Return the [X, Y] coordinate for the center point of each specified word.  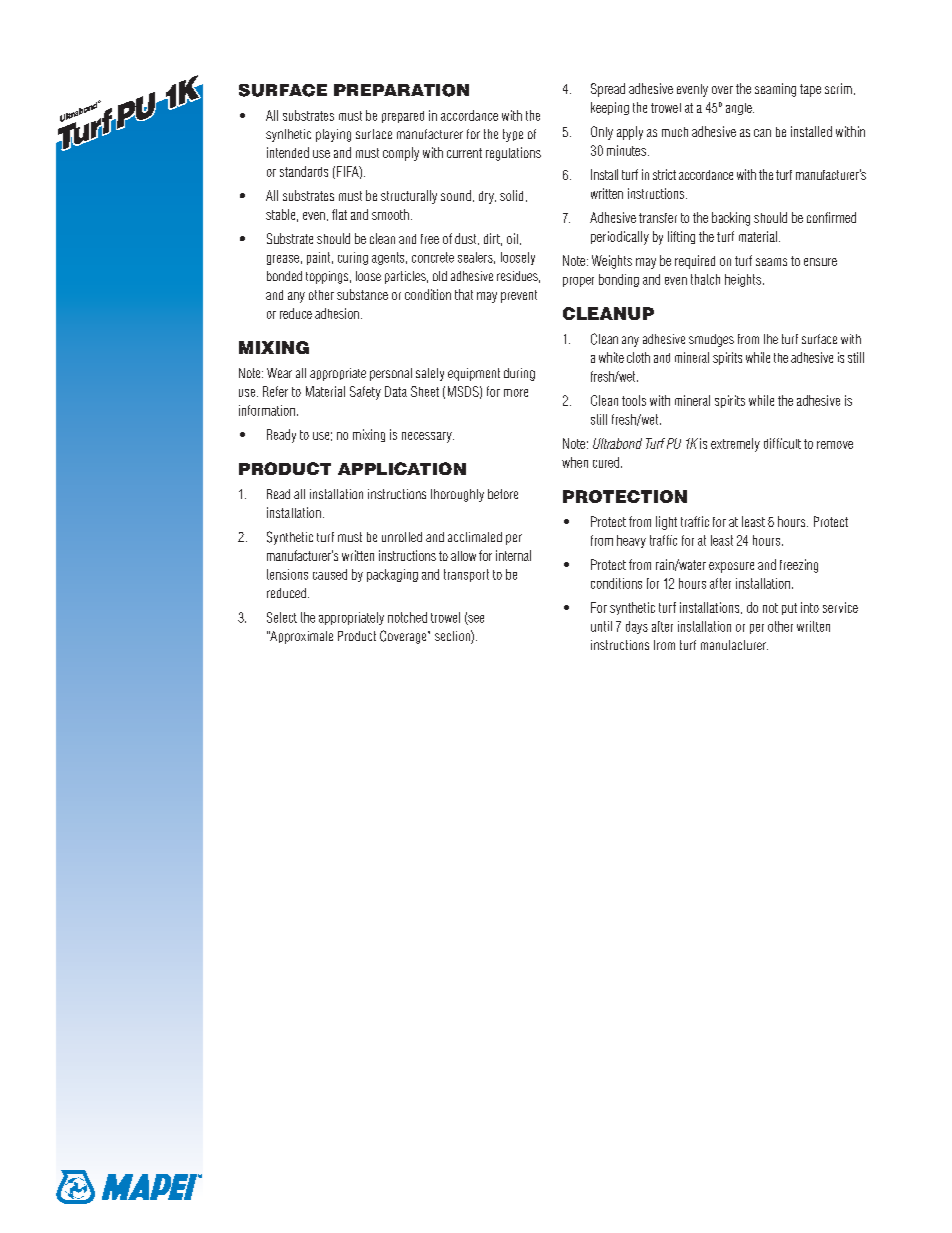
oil [512, 238]
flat [339, 214]
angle [740, 109]
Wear [279, 373]
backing [731, 219]
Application [402, 468]
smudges [711, 340]
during [519, 374]
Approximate [301, 637]
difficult [782, 443]
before [503, 494]
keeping [610, 108]
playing [333, 135]
